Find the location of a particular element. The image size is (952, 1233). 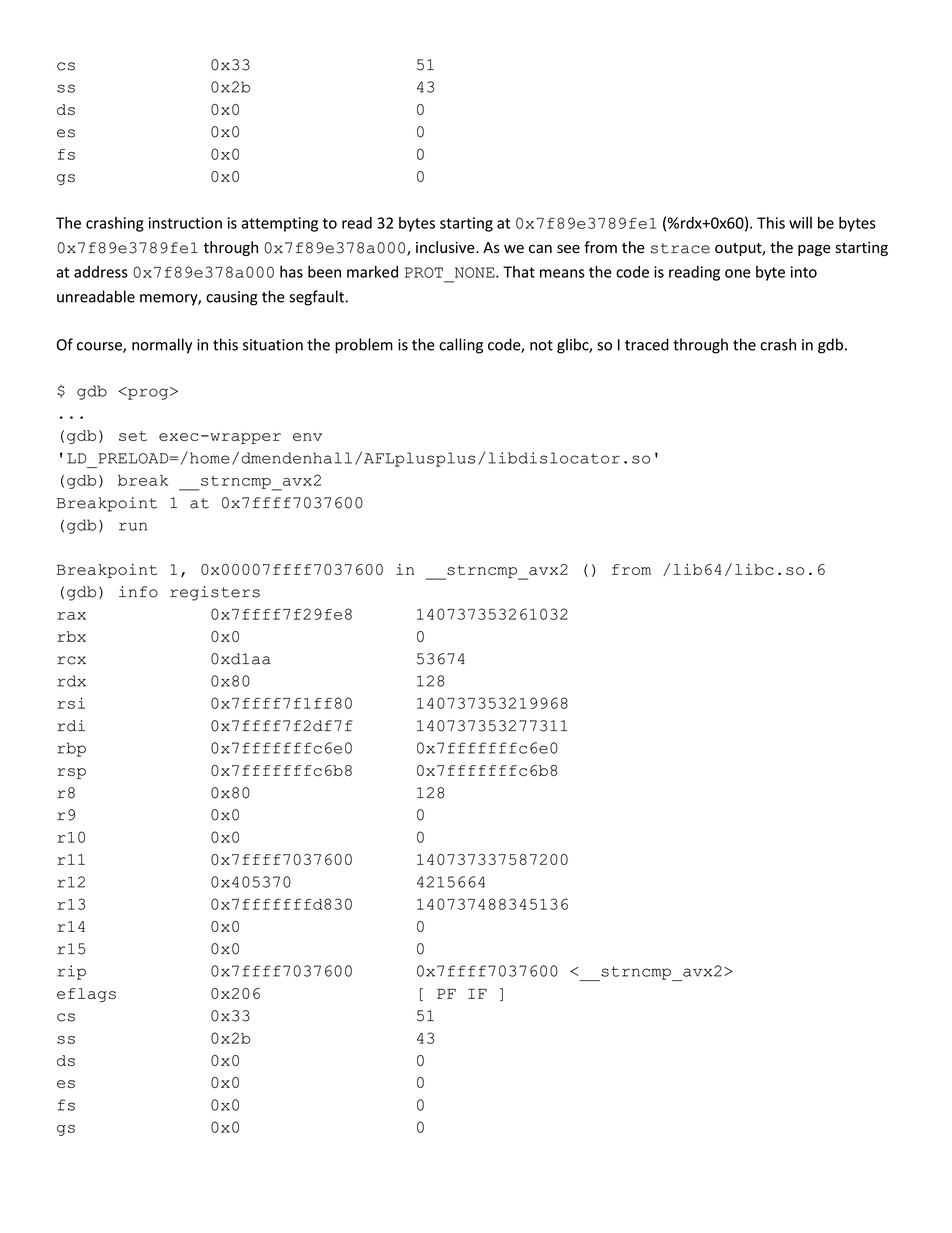

rip is located at coordinates (71, 972).
